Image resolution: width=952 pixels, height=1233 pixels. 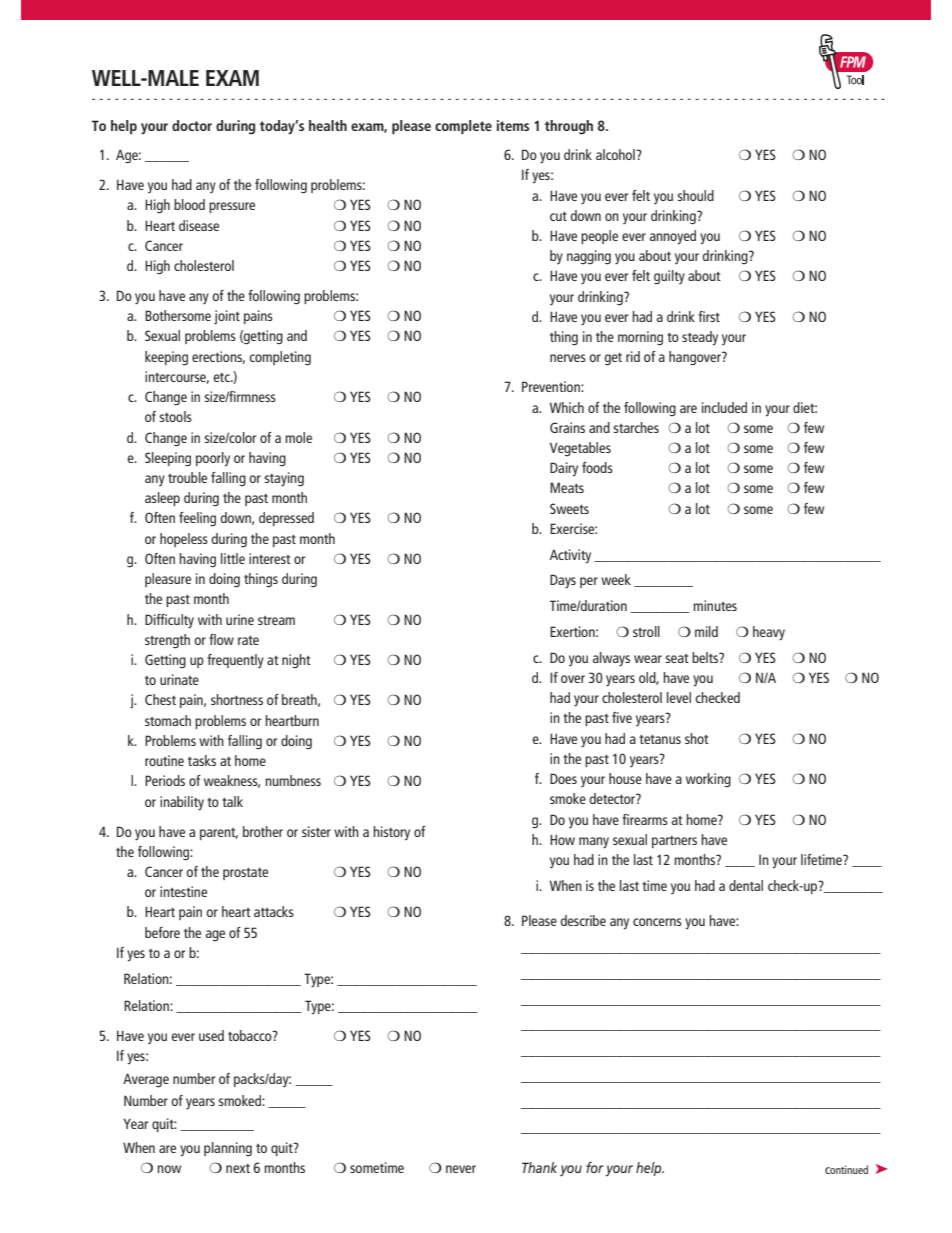 What do you see at coordinates (724, 407) in the image?
I see `included` at bounding box center [724, 407].
